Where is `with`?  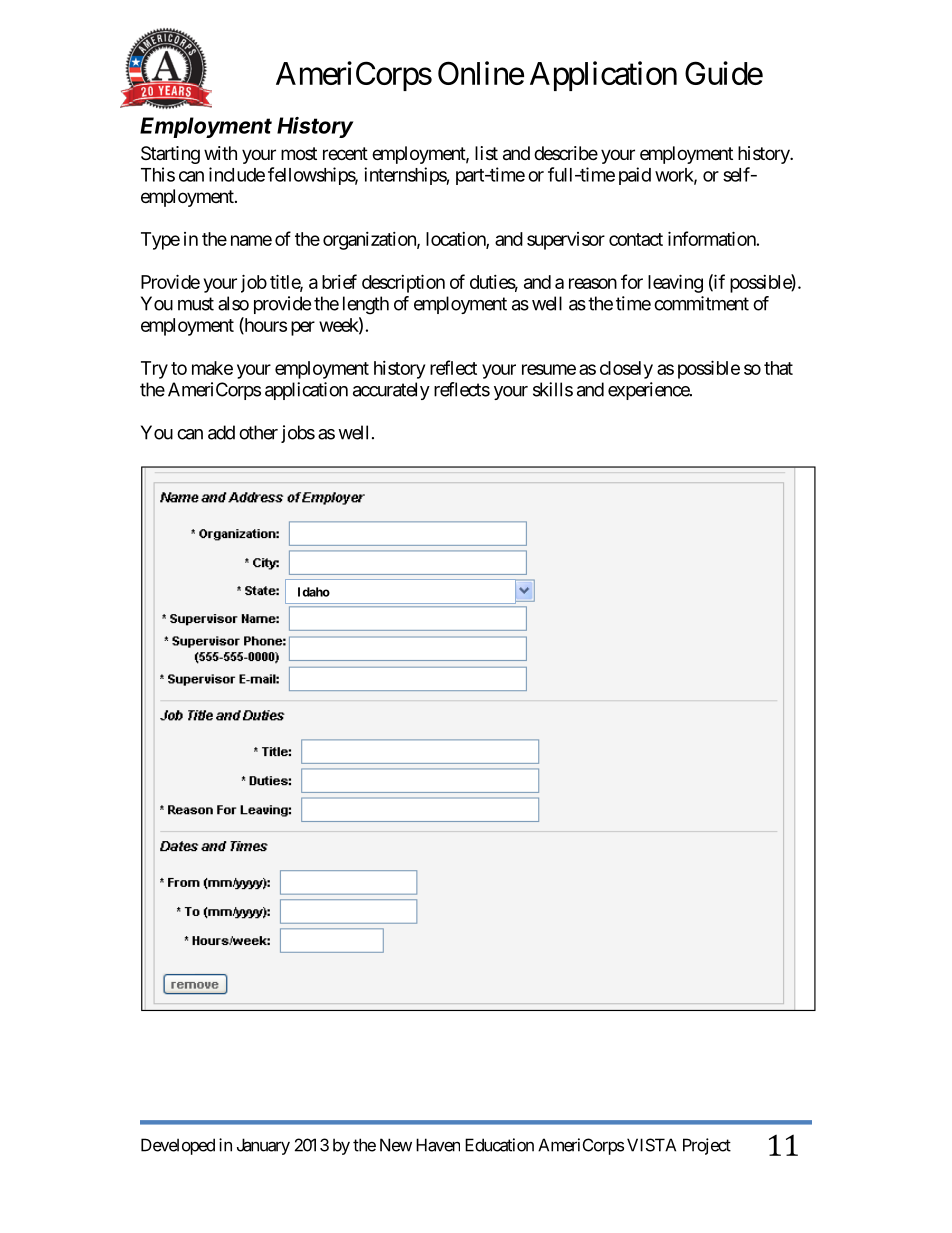
with is located at coordinates (220, 153).
